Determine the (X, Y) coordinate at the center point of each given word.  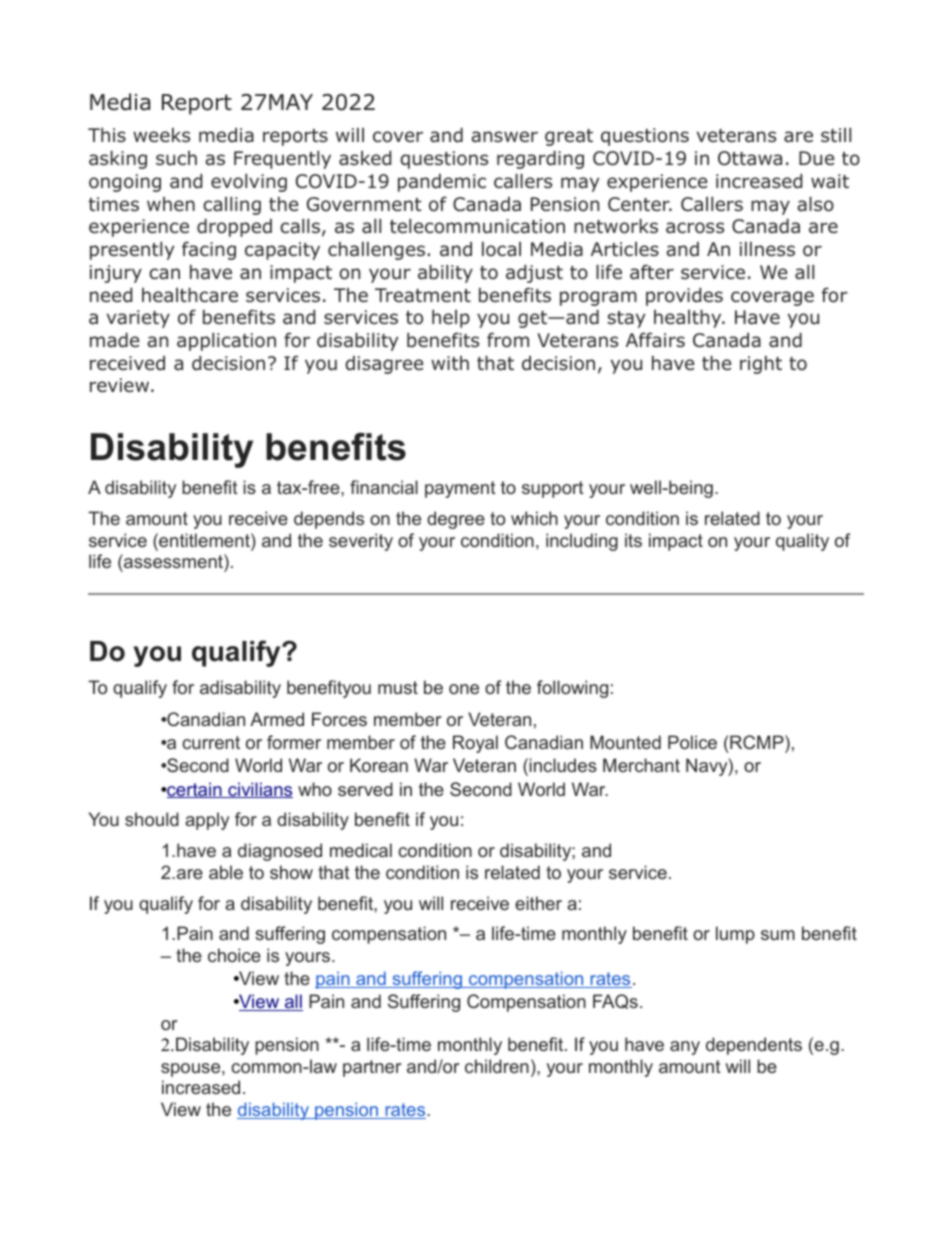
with (450, 363)
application (226, 342)
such (176, 158)
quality (802, 542)
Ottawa (750, 158)
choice (234, 955)
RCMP (757, 742)
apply (207, 821)
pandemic (442, 183)
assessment (173, 561)
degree (456, 520)
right (761, 365)
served (365, 789)
